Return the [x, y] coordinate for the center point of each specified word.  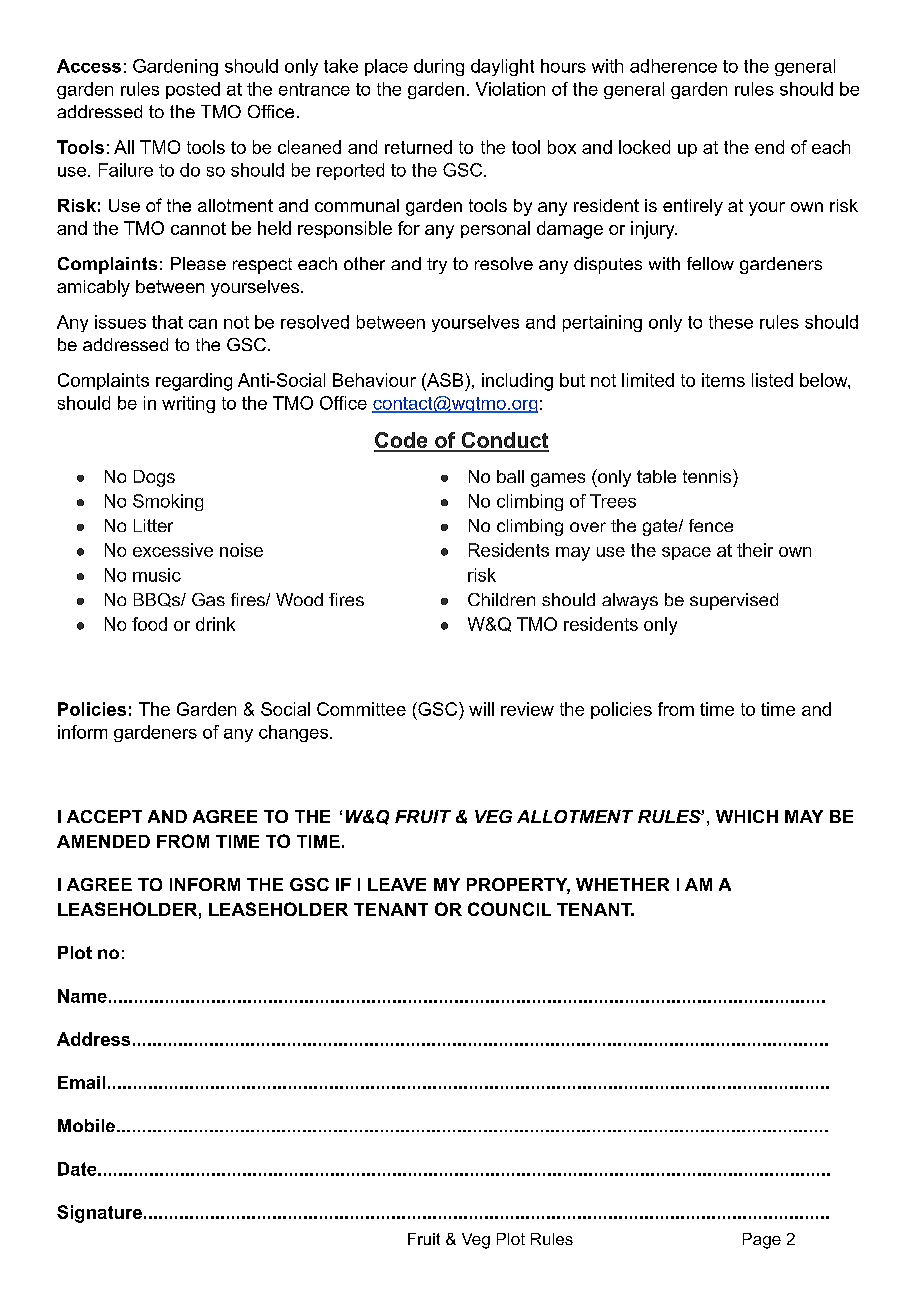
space [686, 553]
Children [501, 599]
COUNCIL [509, 909]
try [437, 266]
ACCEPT [104, 816]
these [731, 322]
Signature [99, 1214]
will [481, 709]
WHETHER [622, 884]
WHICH [747, 816]
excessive [173, 550]
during [439, 67]
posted [193, 90]
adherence [673, 66]
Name [82, 996]
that [167, 322]
